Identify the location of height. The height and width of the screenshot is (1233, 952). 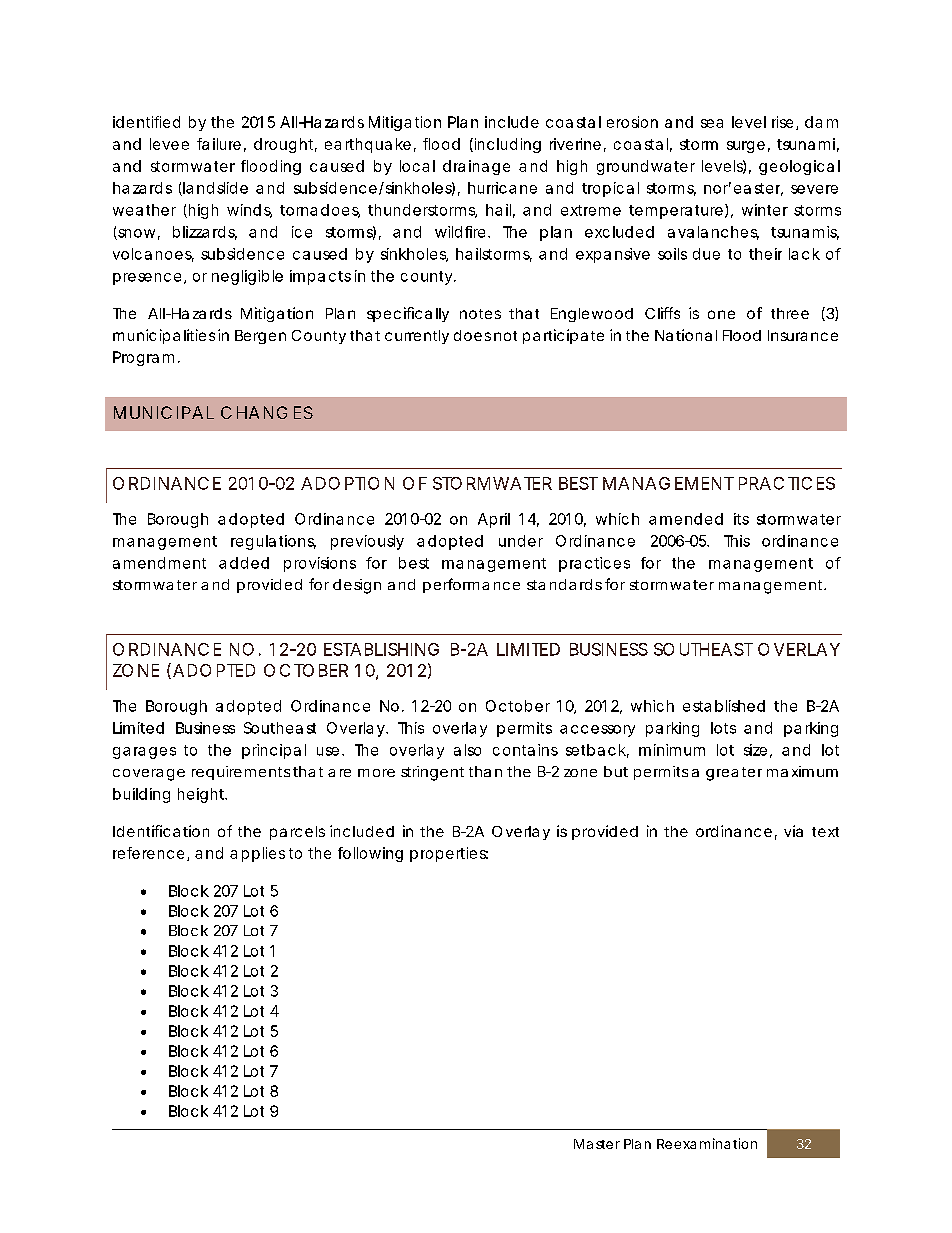
(202, 795).
